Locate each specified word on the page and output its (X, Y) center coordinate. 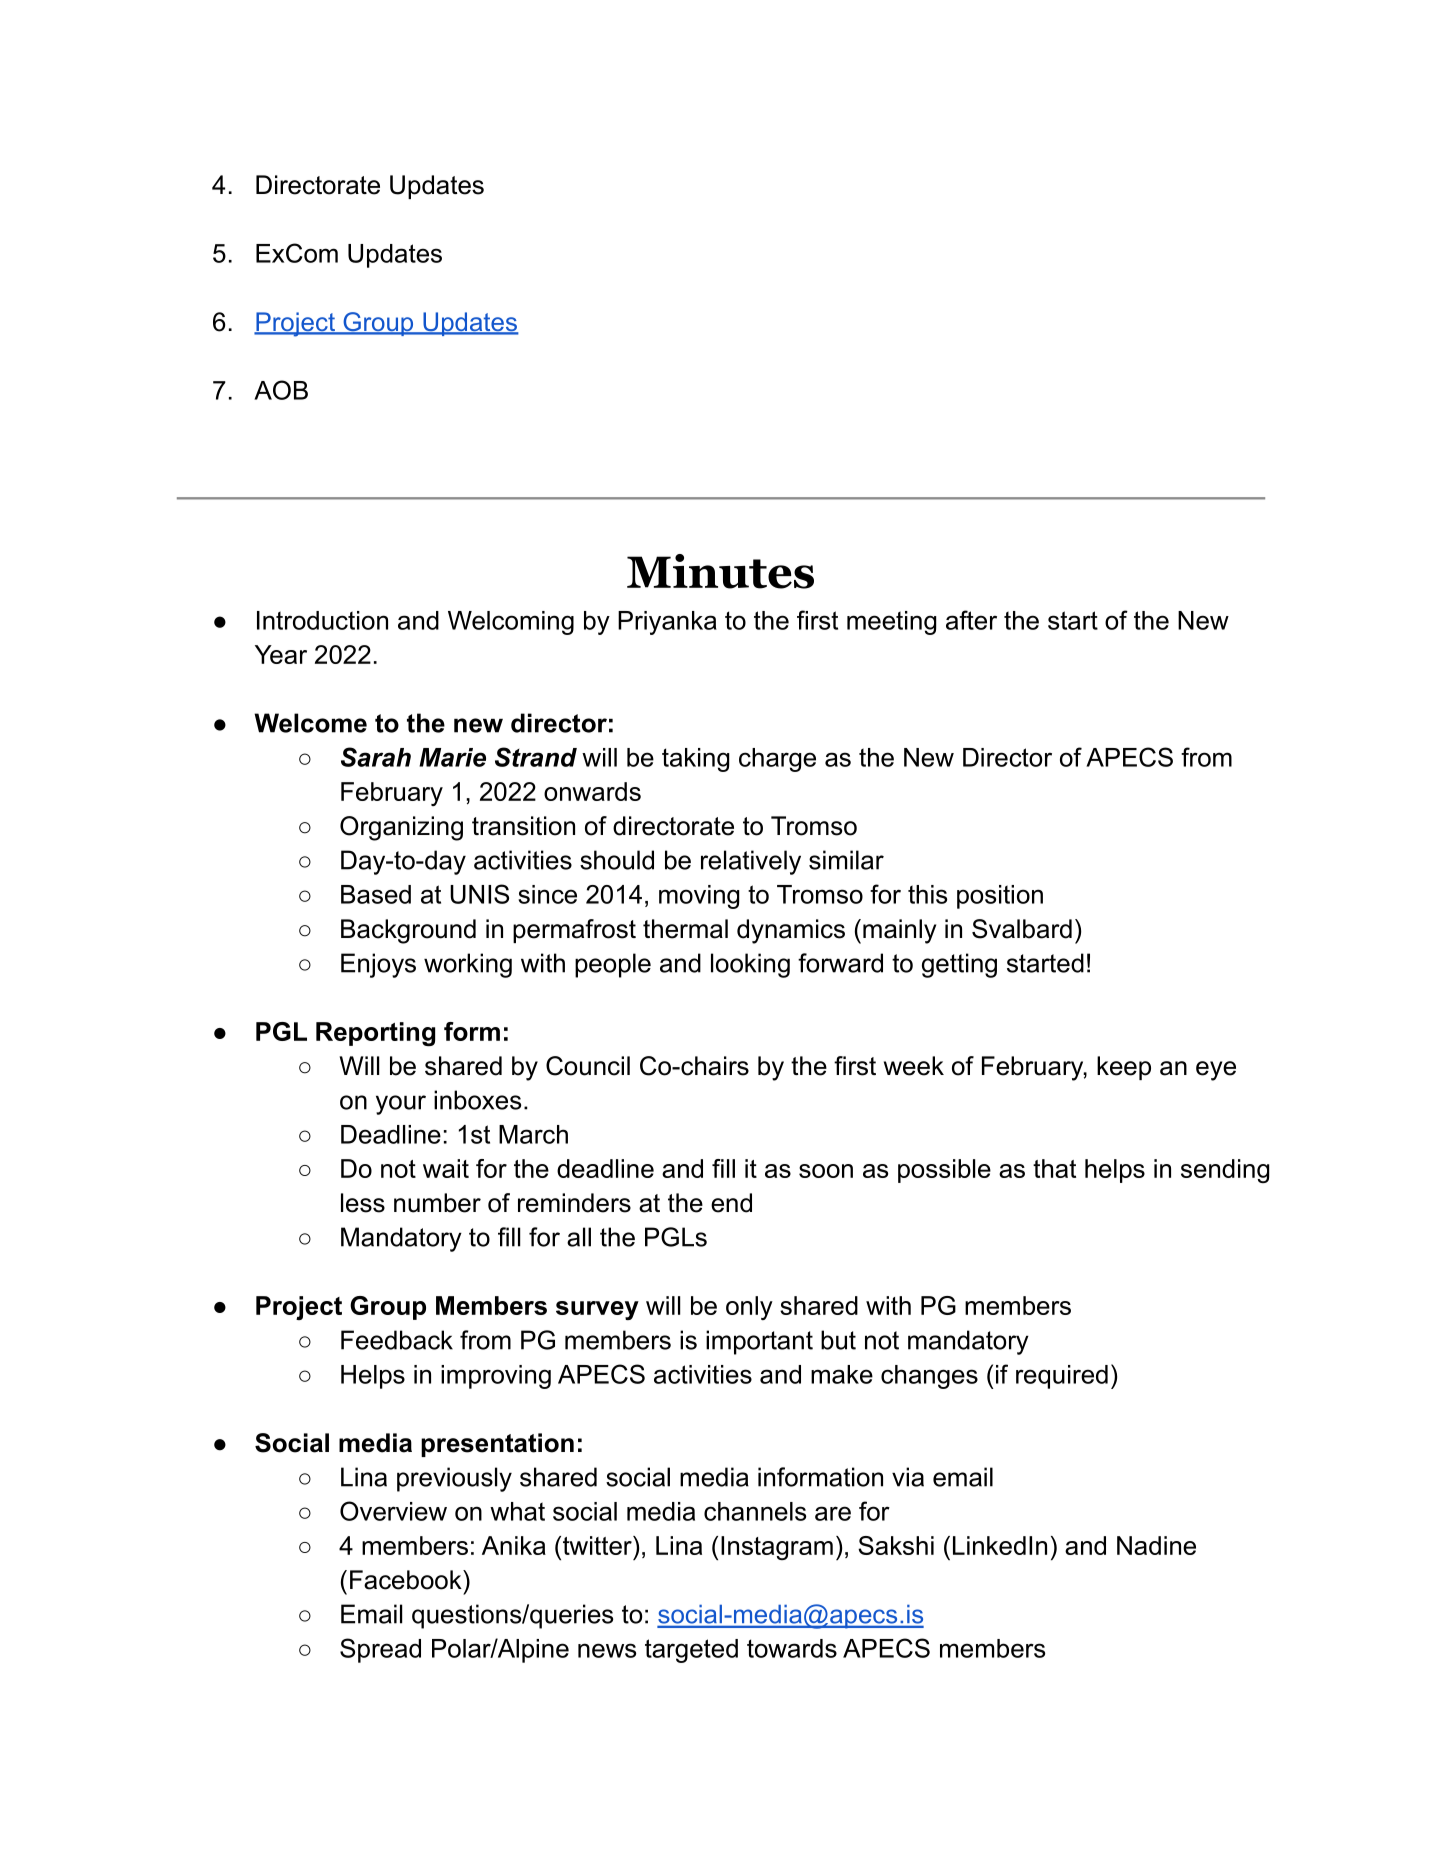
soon (826, 1171)
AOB (281, 390)
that (1054, 1168)
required (1062, 1377)
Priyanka (667, 623)
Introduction (322, 620)
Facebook (407, 1580)
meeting (891, 623)
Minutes (720, 571)
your (401, 1105)
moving (699, 897)
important (759, 1342)
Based (376, 894)
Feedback (397, 1340)
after (971, 620)
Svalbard (1022, 929)
